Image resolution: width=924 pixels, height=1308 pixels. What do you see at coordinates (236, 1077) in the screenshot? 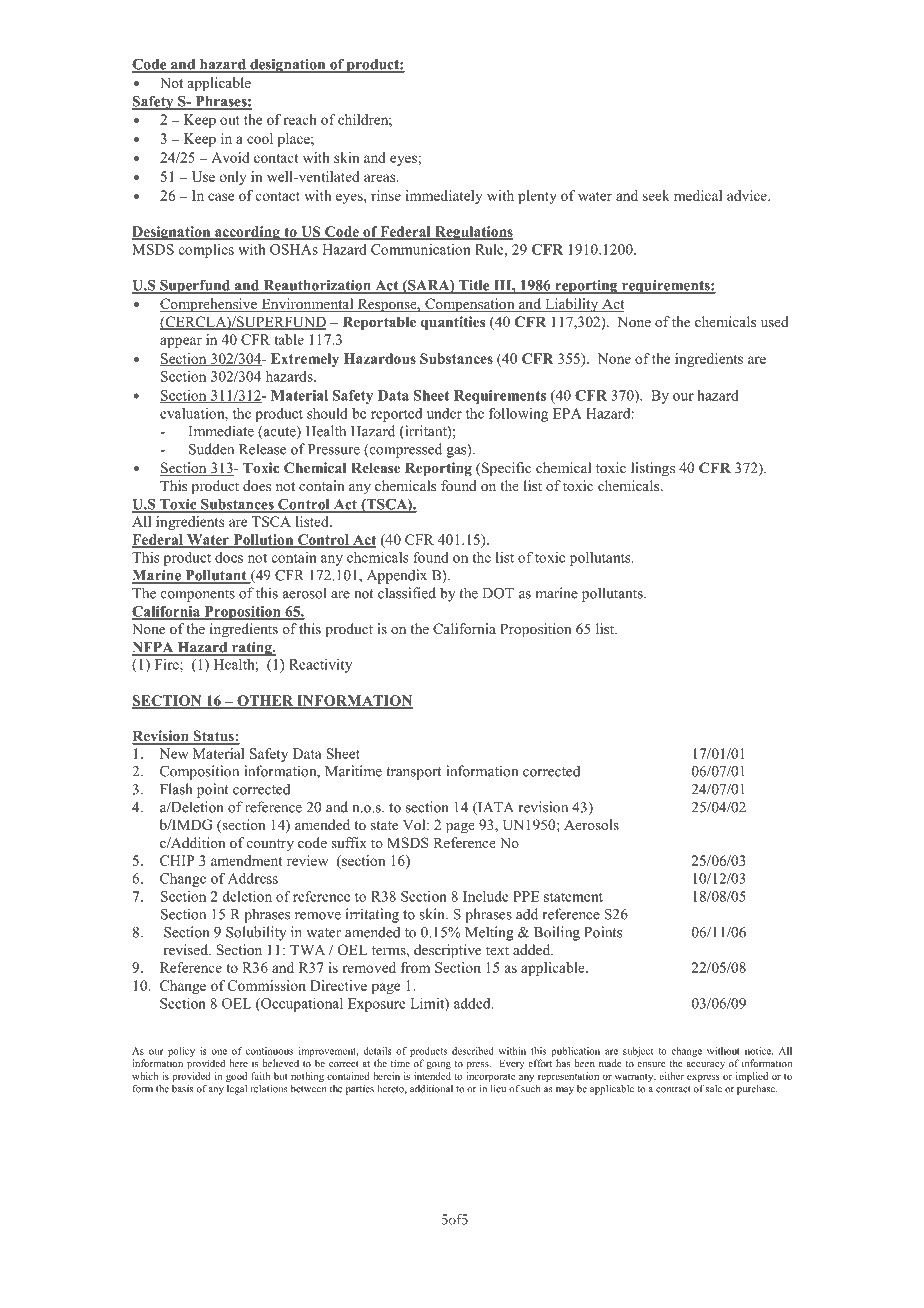
I see `good` at bounding box center [236, 1077].
